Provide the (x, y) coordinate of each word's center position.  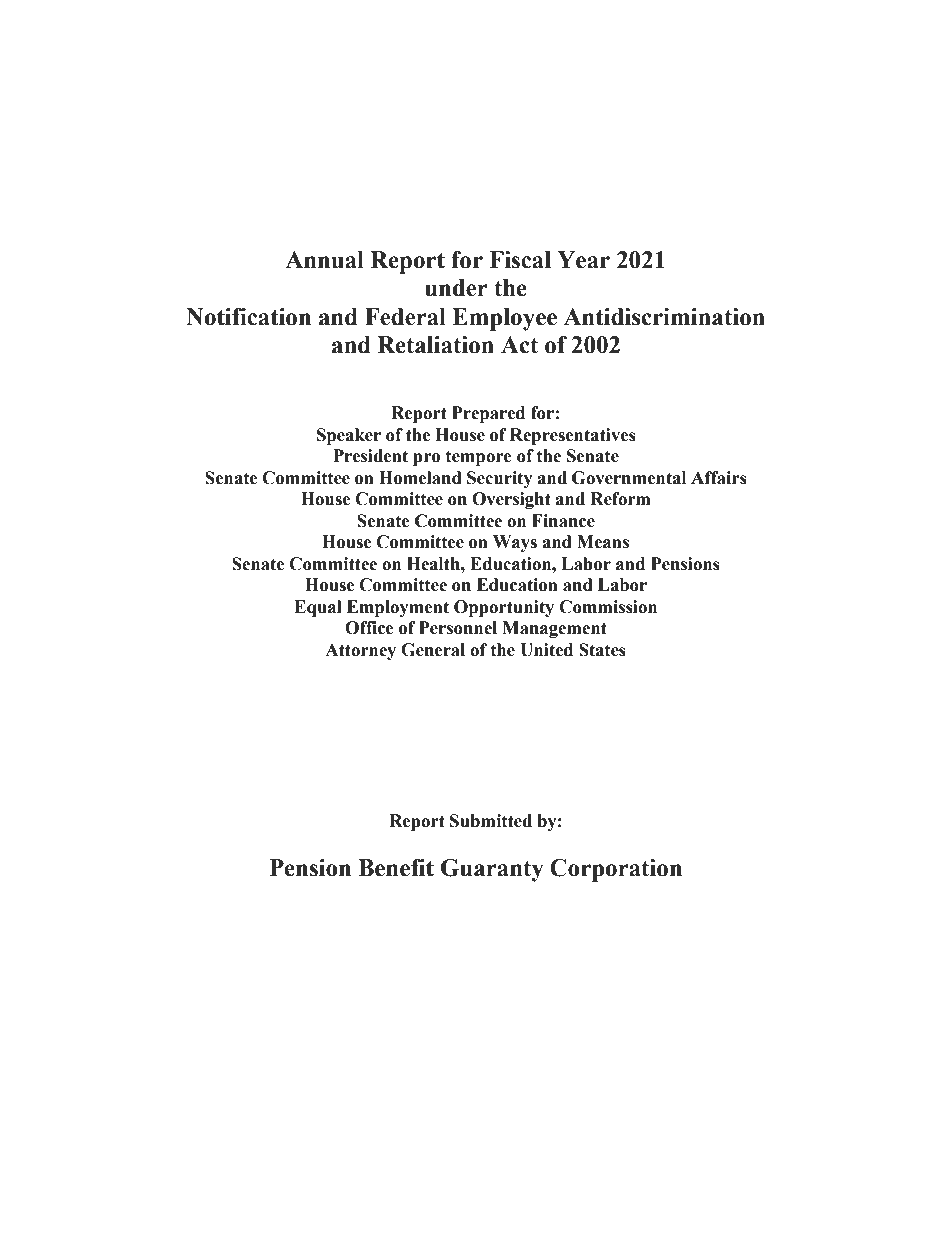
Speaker (349, 436)
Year (583, 260)
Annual (324, 260)
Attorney (360, 651)
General (433, 650)
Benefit (396, 868)
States (602, 650)
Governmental (629, 478)
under (456, 288)
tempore (479, 458)
